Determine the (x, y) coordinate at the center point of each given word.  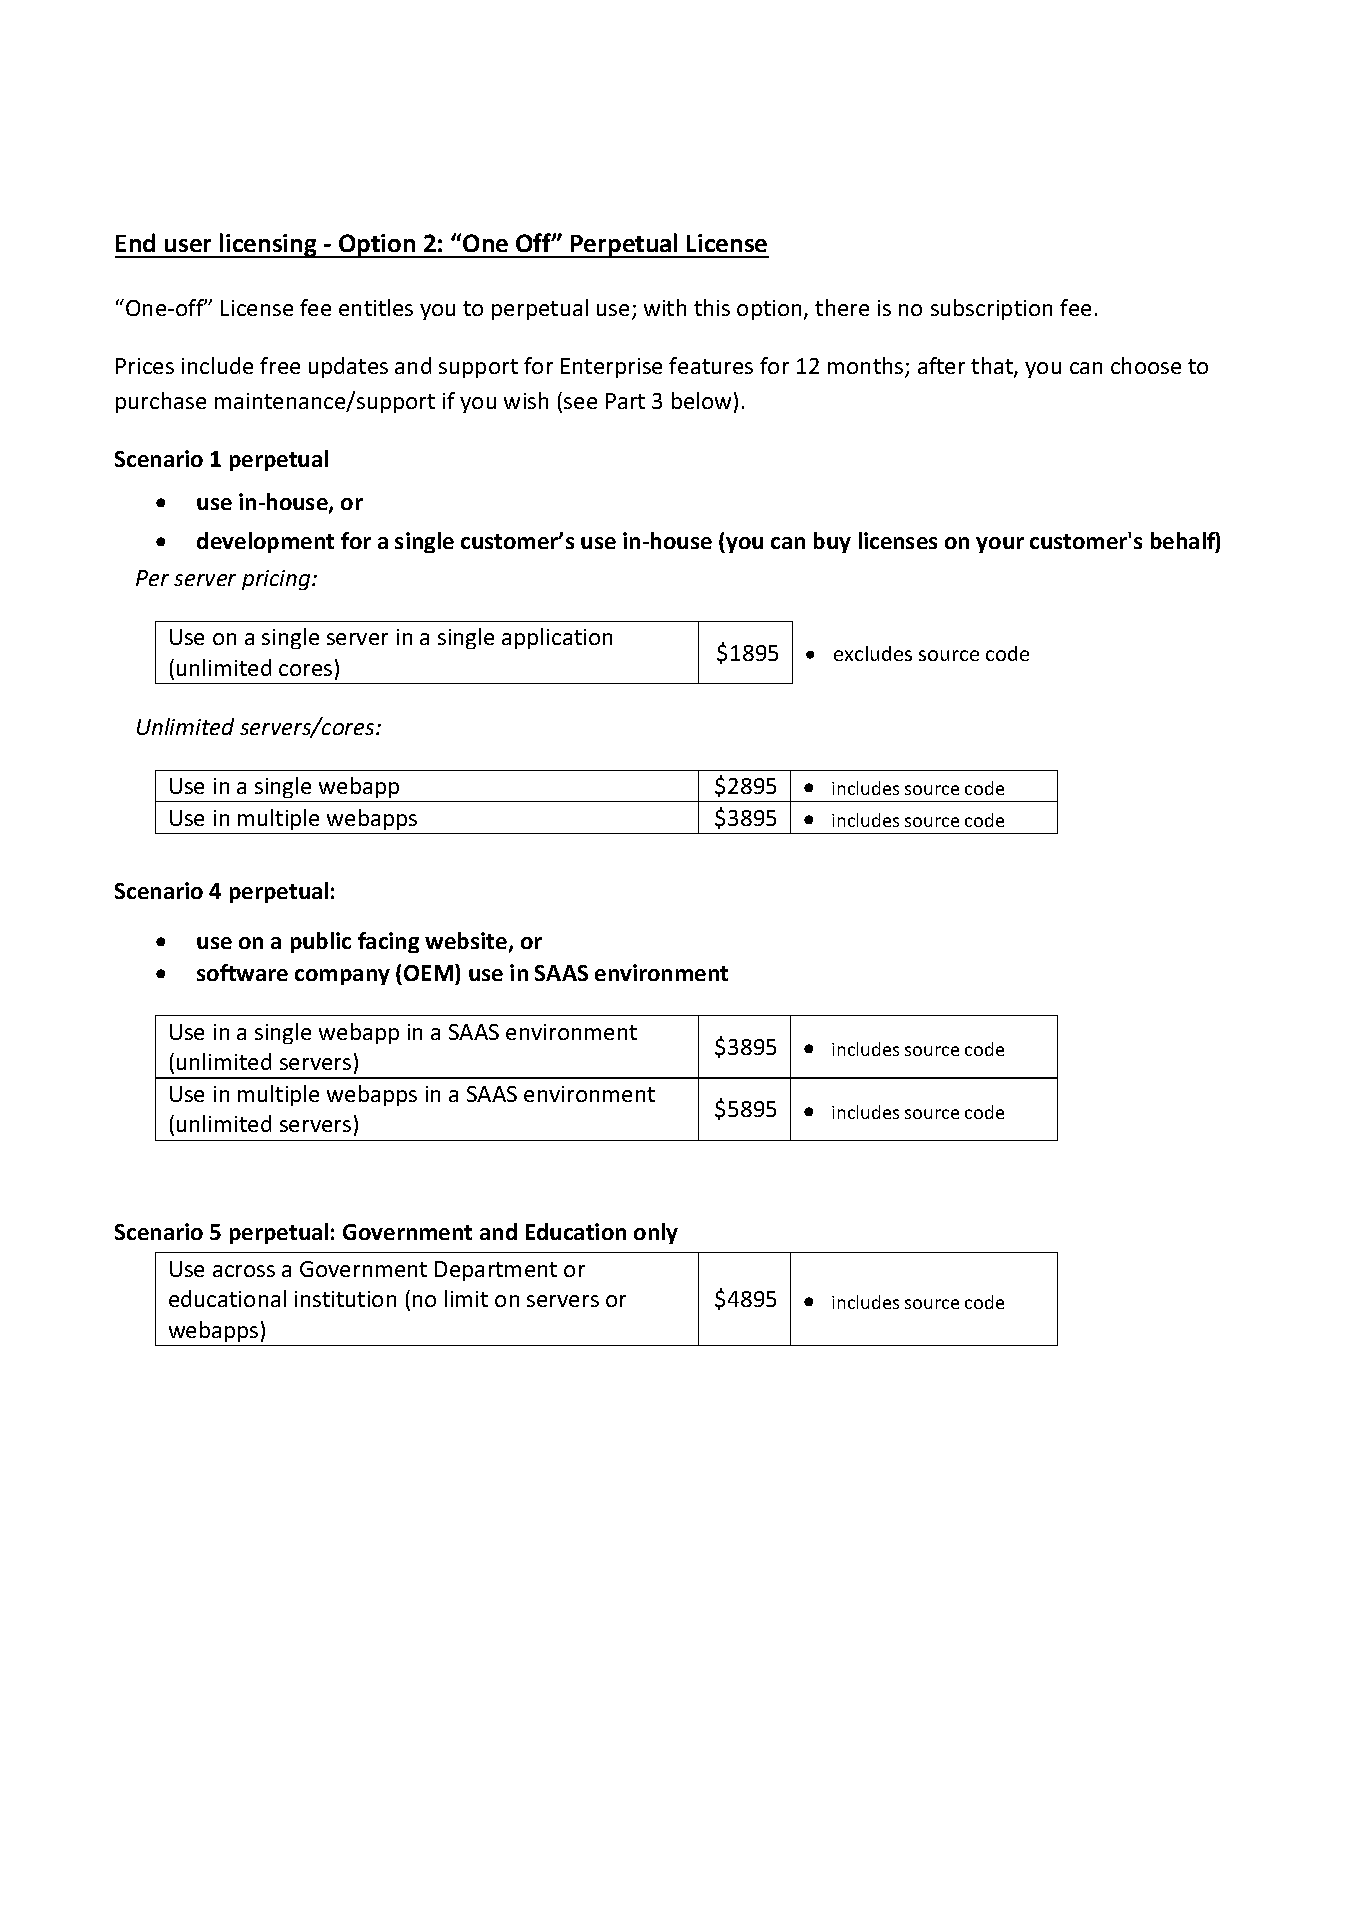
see (580, 403)
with (665, 307)
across (244, 1271)
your (1000, 545)
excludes (873, 653)
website (466, 940)
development (265, 542)
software (242, 972)
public (321, 942)
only (656, 1233)
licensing (268, 245)
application (557, 638)
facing (388, 942)
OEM (430, 972)
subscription (991, 309)
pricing (277, 580)
